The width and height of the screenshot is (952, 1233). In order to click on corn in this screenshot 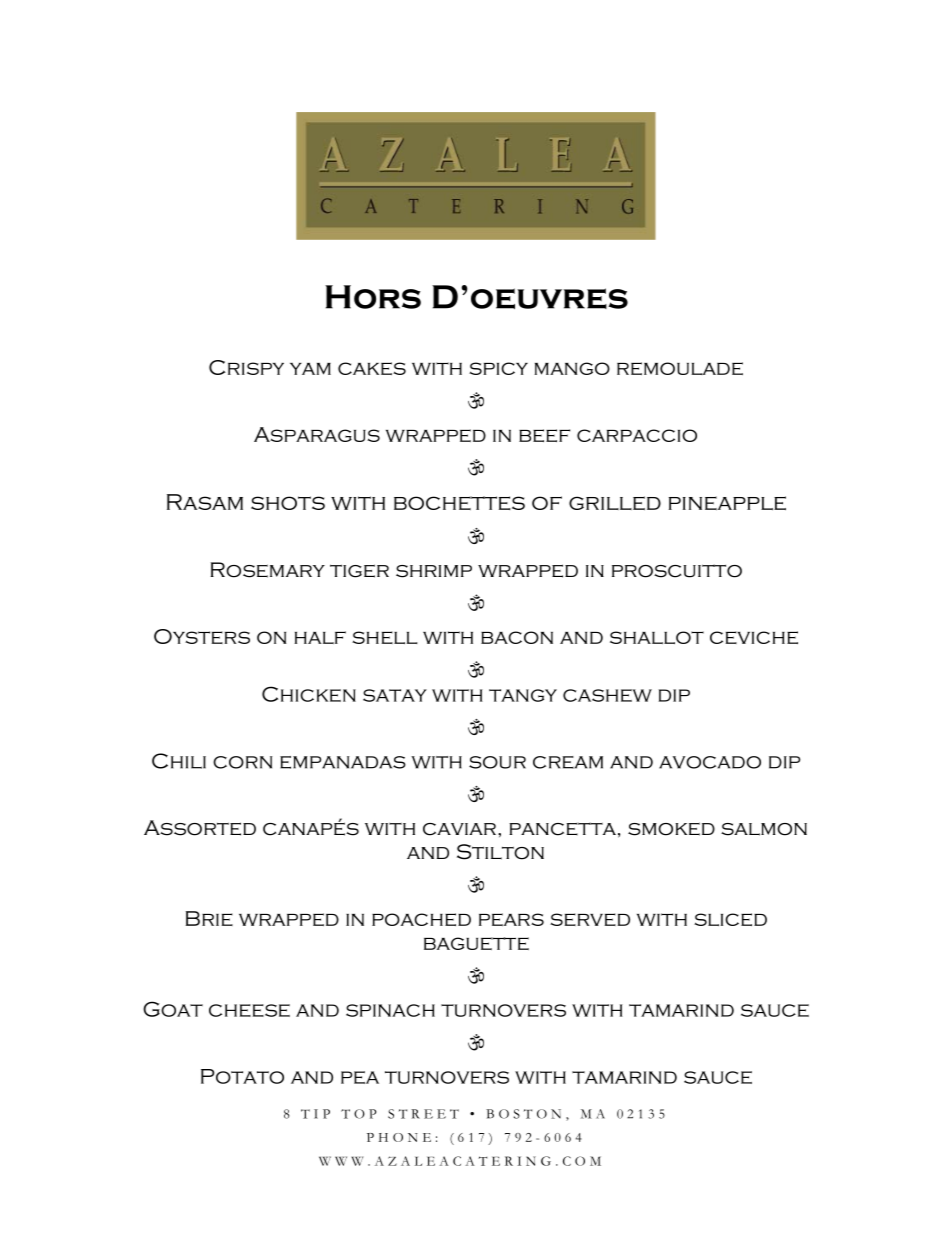, I will do `click(242, 762)`.
